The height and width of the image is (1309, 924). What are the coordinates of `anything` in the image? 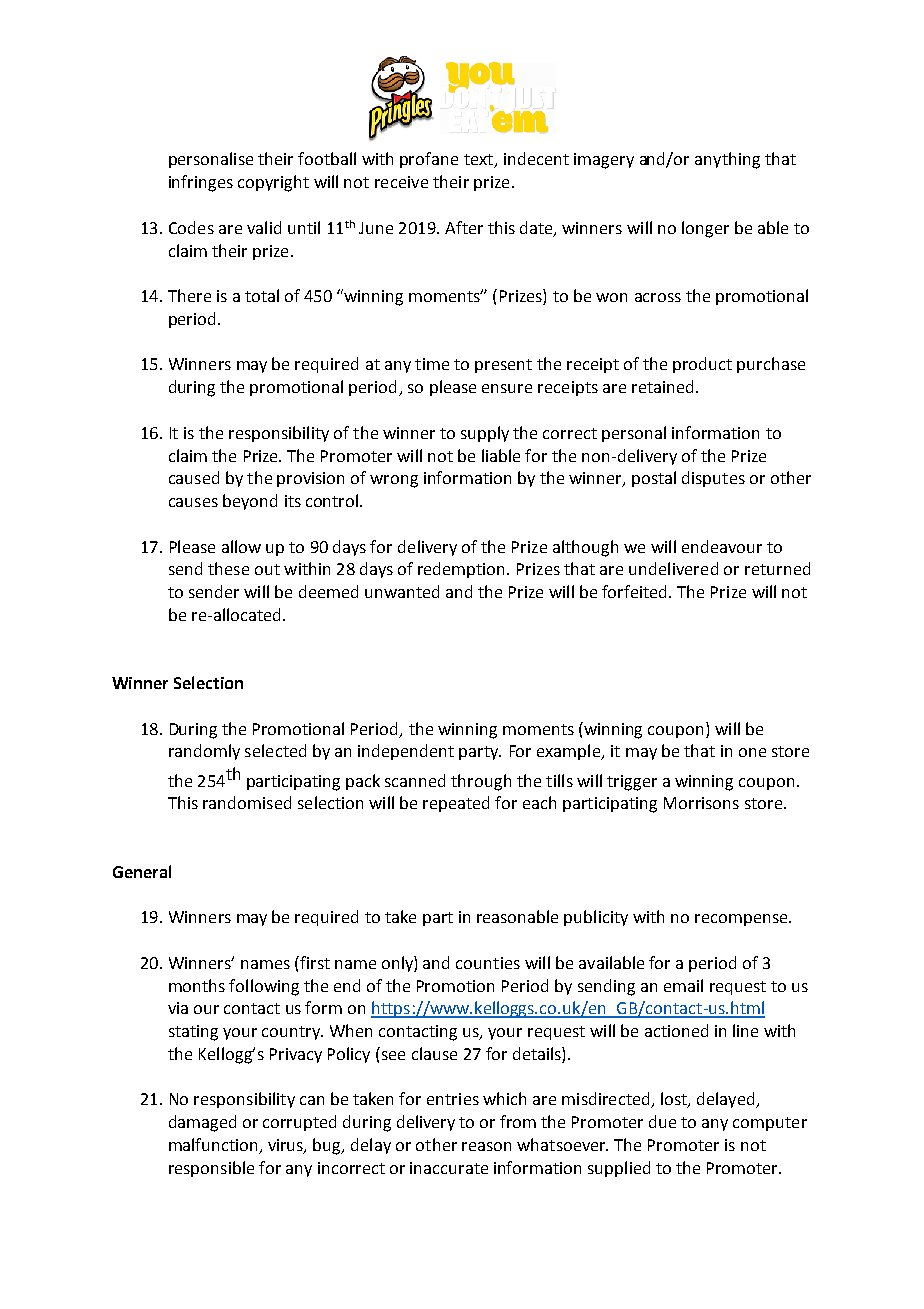 It's located at (727, 160).
